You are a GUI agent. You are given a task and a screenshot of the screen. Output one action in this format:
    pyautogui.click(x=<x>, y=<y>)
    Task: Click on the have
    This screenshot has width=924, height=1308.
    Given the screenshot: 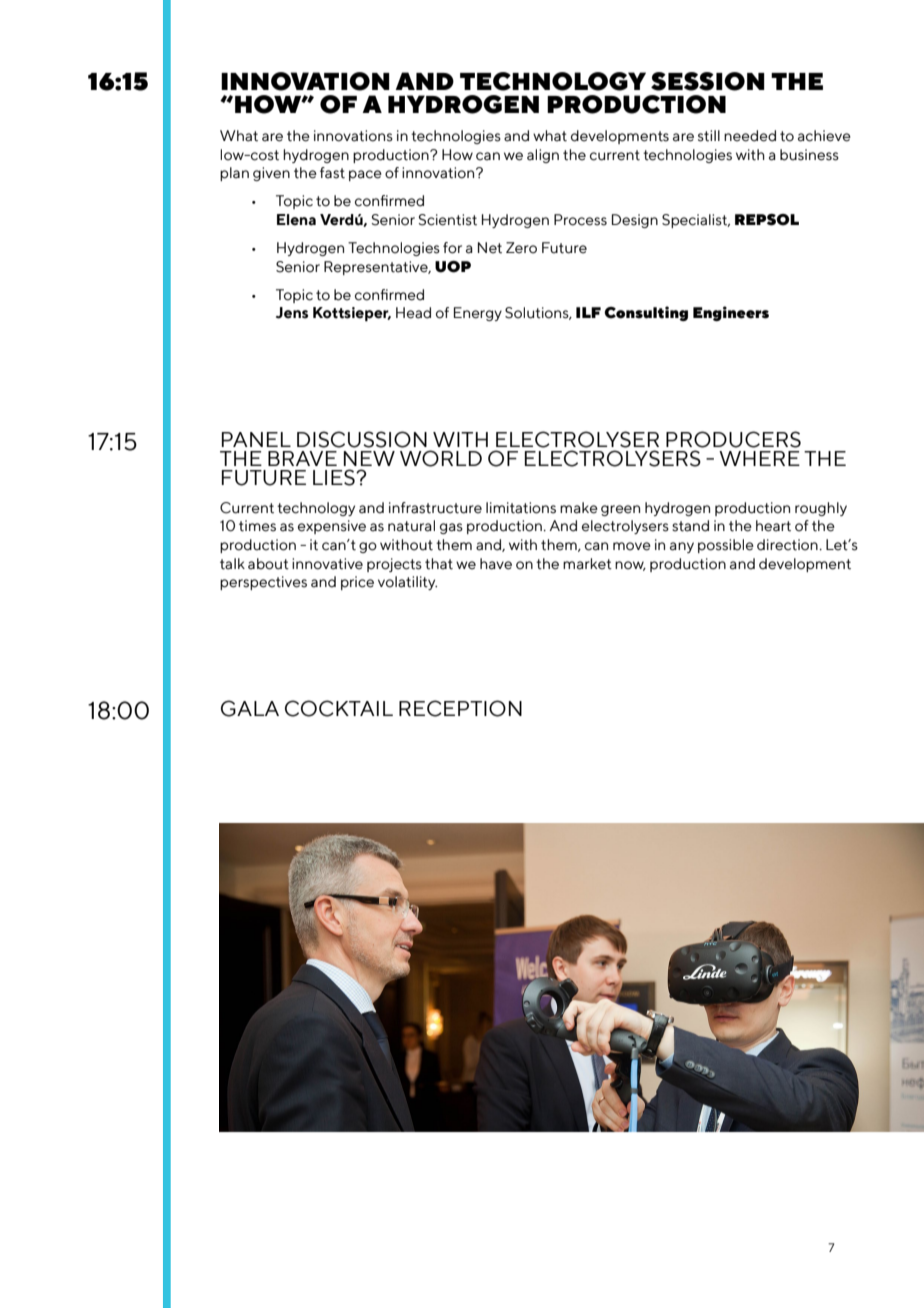 What is the action you would take?
    pyautogui.click(x=496, y=564)
